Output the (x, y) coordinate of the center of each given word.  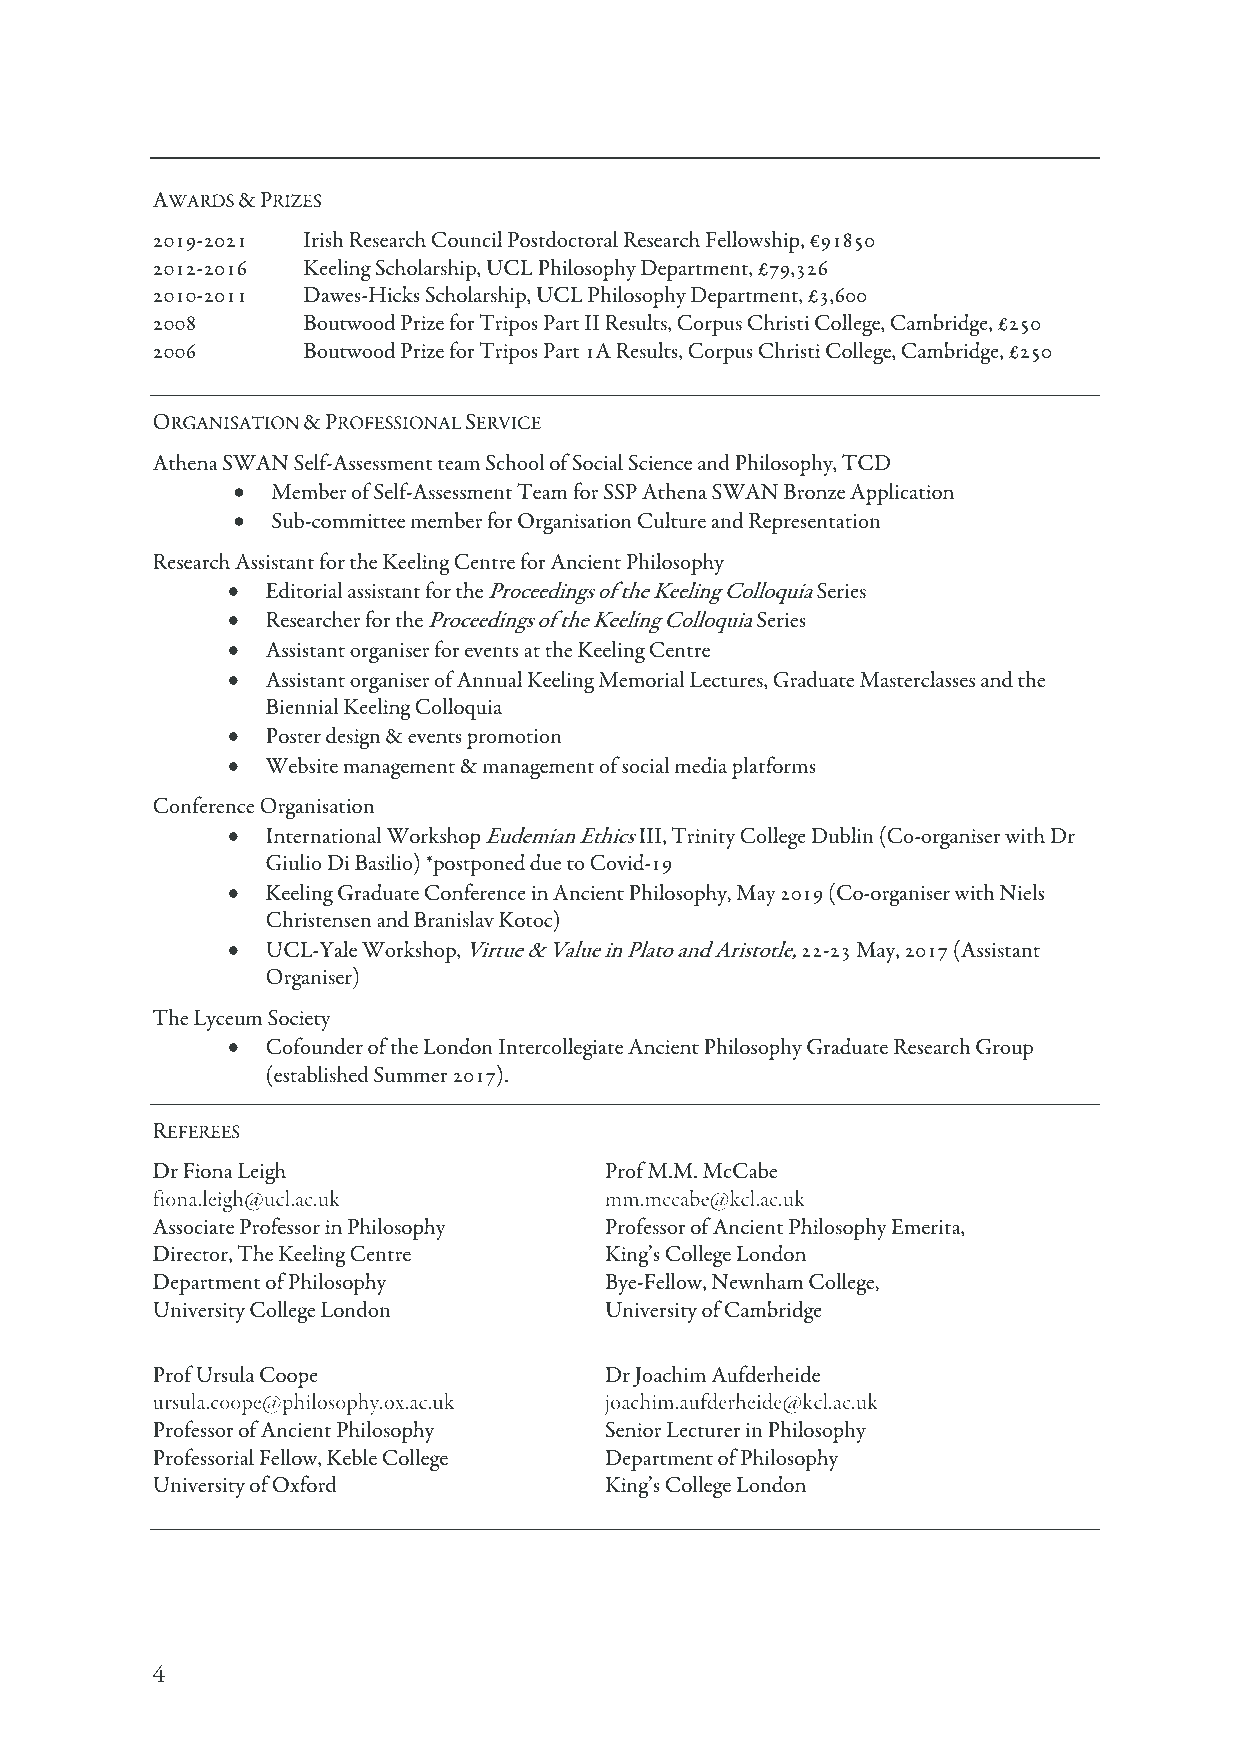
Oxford (305, 1484)
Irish (323, 239)
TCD (866, 462)
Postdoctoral (563, 239)
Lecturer (704, 1430)
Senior (633, 1429)
